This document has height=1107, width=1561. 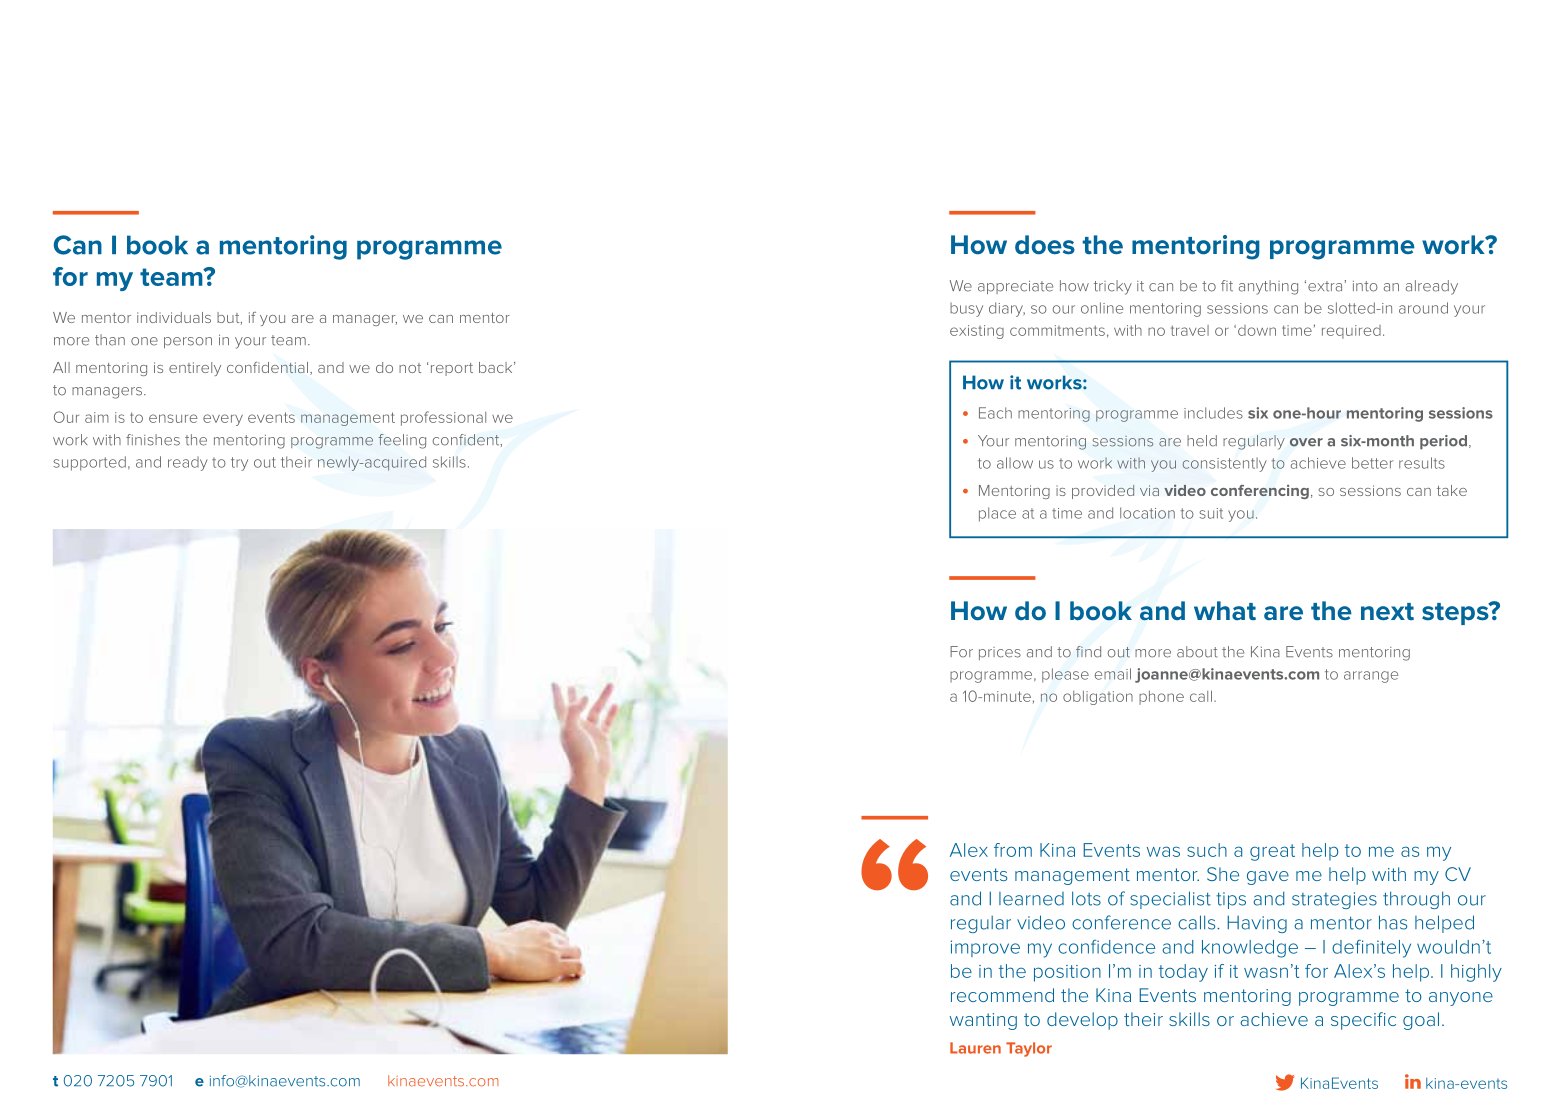 I want to click on wanting, so click(x=983, y=1021).
